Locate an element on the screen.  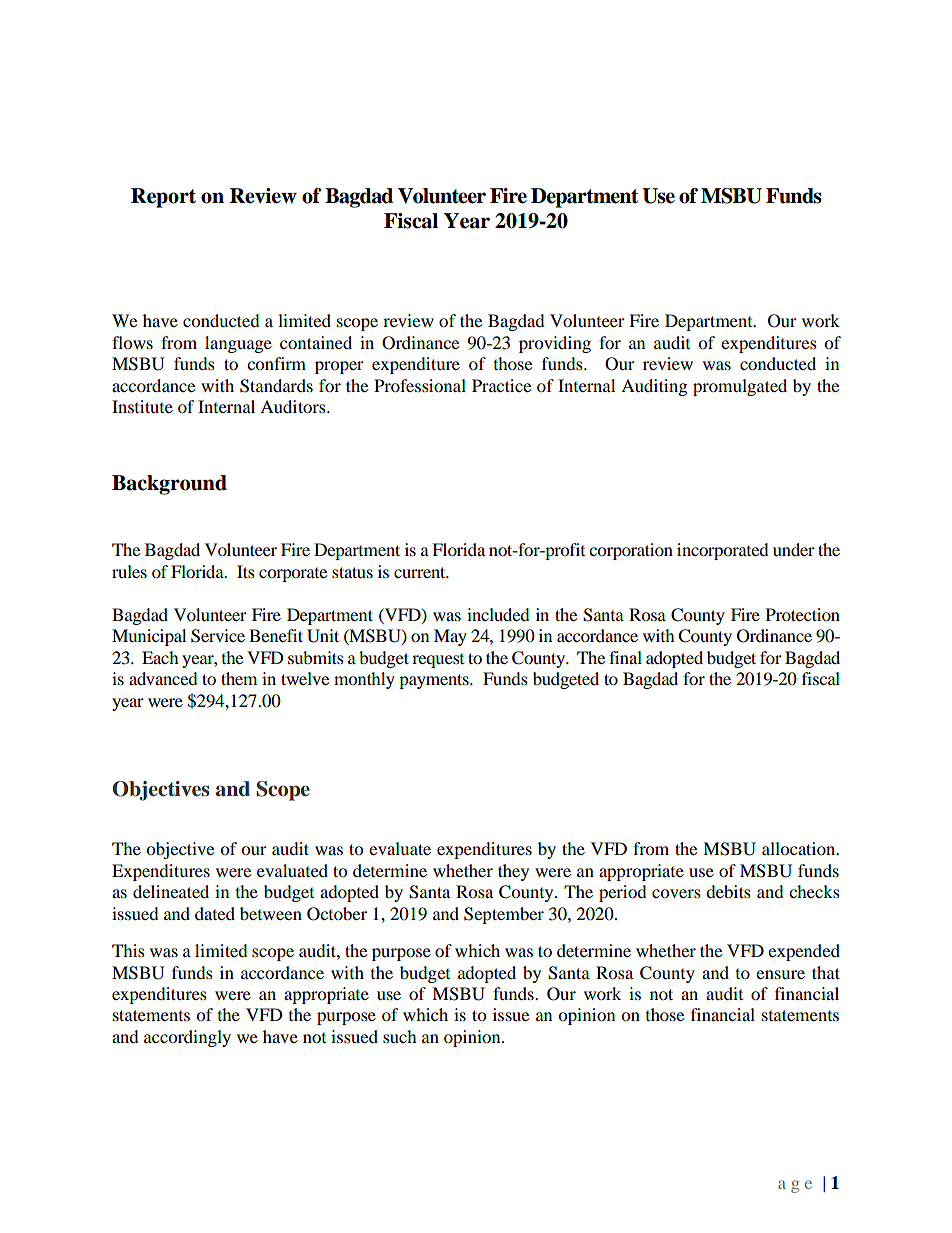
providing is located at coordinates (555, 344).
